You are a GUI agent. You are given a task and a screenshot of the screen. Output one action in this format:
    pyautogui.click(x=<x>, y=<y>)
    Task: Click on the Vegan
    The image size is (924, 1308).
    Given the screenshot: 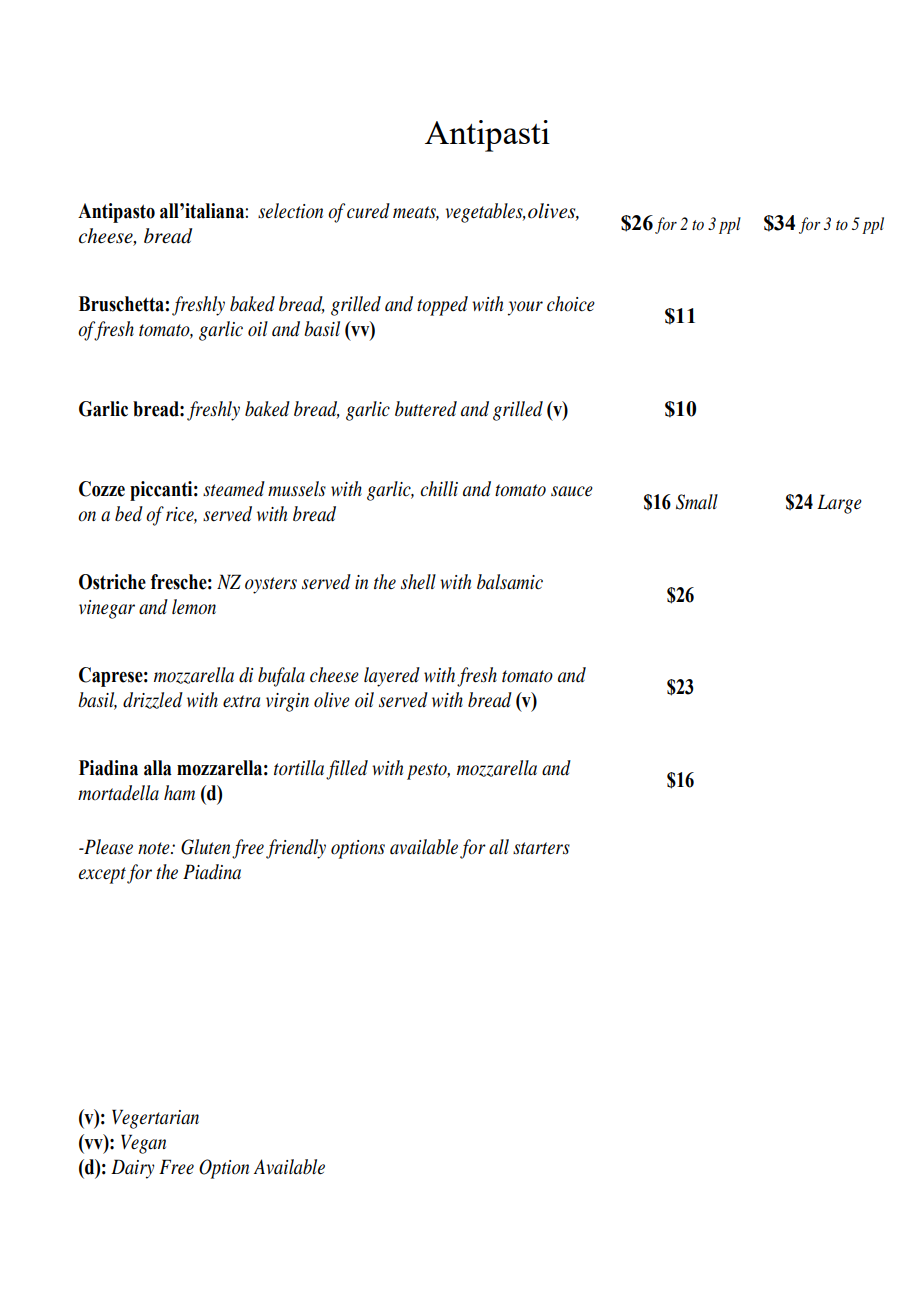 What is the action you would take?
    pyautogui.click(x=143, y=1144)
